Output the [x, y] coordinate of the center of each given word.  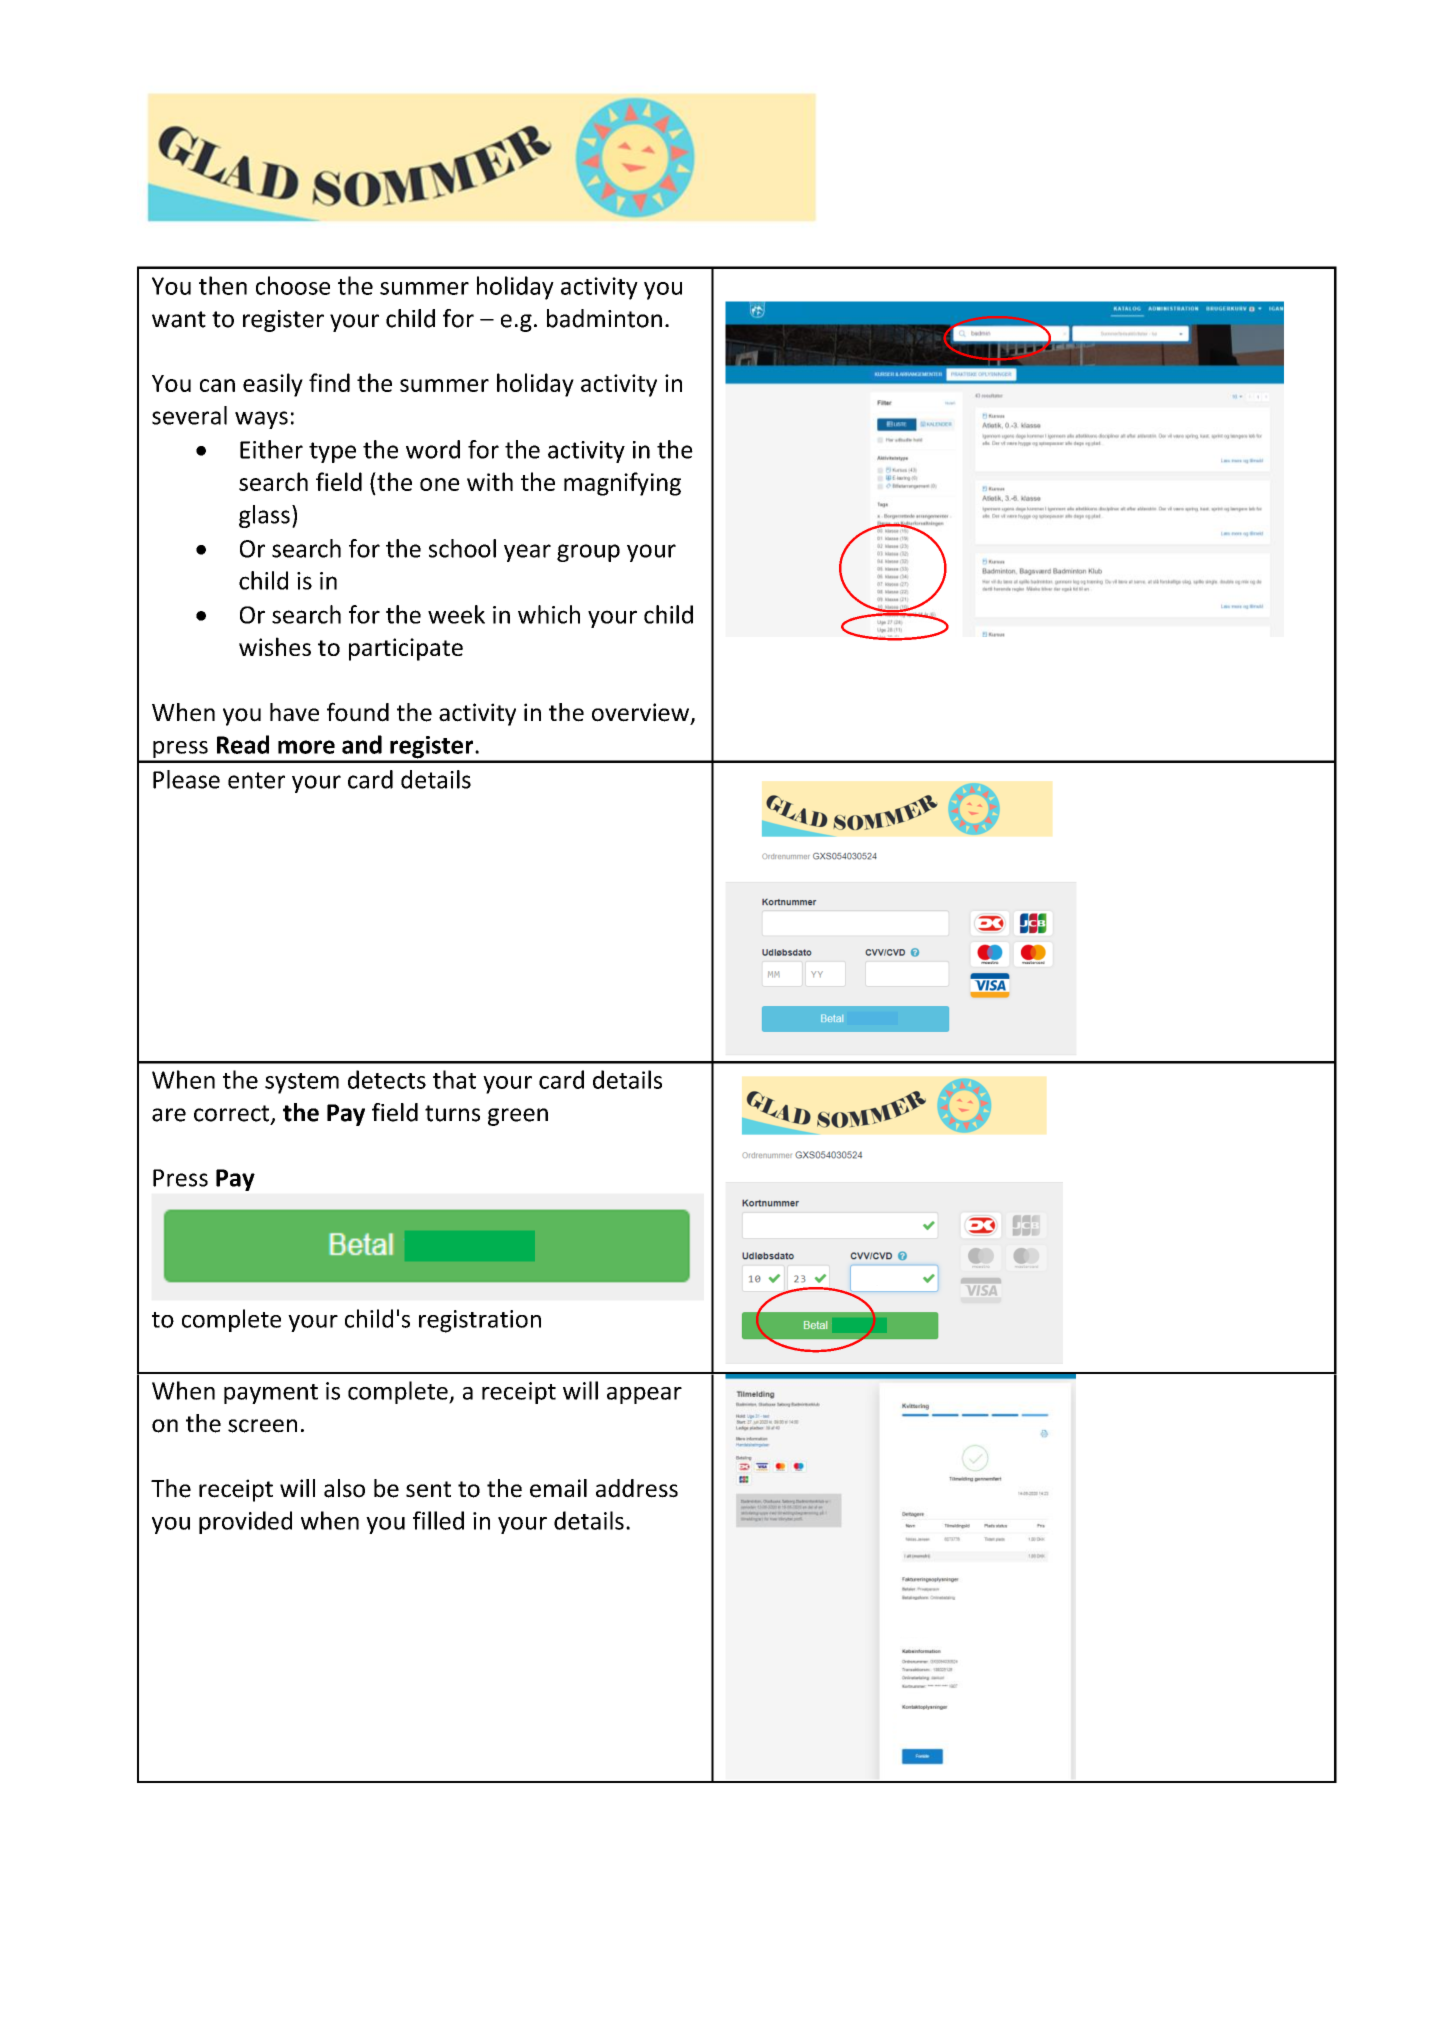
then [223, 285]
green [518, 1117]
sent [428, 1489]
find [329, 382]
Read [243, 744]
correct [233, 1114]
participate [406, 649]
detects [387, 1079]
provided [245, 1522]
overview [642, 713]
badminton [604, 318]
